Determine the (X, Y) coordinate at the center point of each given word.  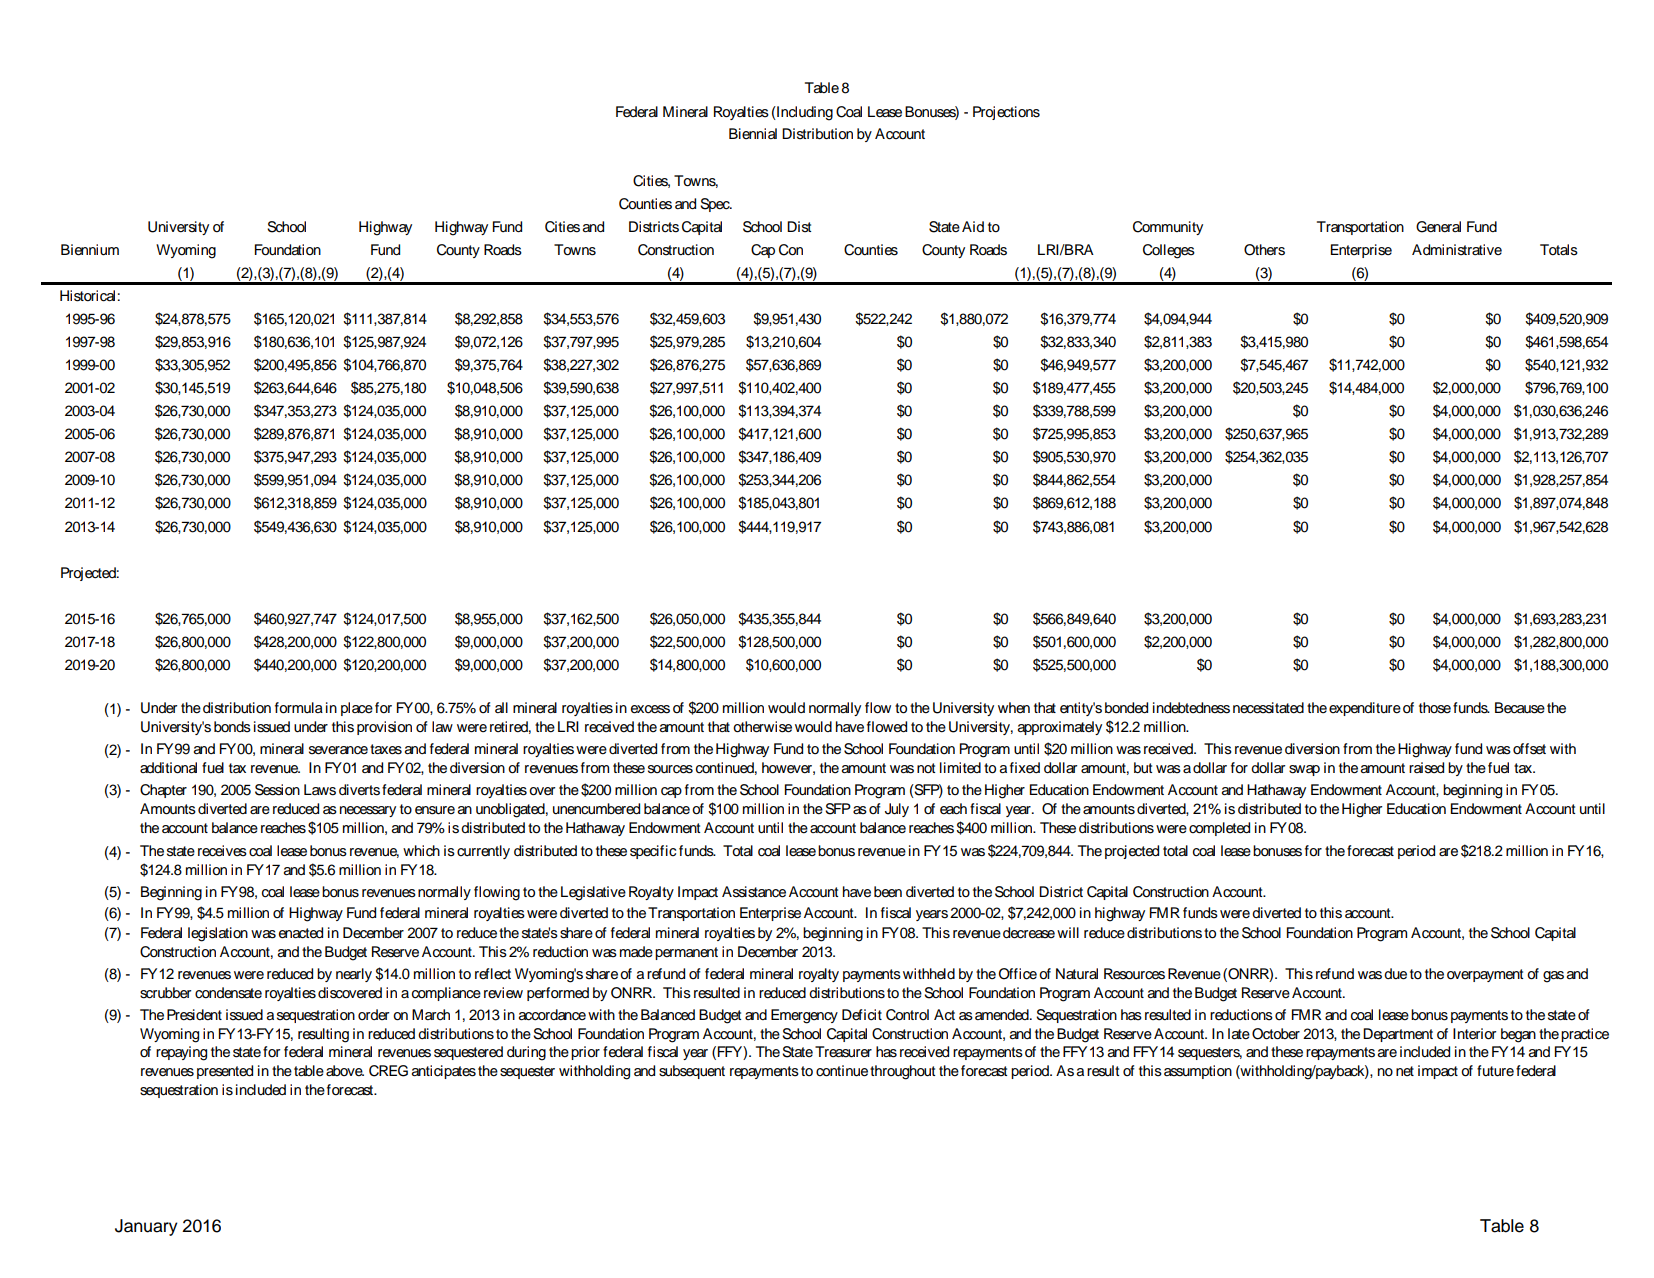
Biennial (753, 133)
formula (299, 708)
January (146, 1227)
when (1014, 707)
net (1405, 1071)
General (1438, 227)
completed (1219, 829)
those (1435, 708)
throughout (902, 1072)
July (897, 810)
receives (222, 851)
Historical (87, 296)
